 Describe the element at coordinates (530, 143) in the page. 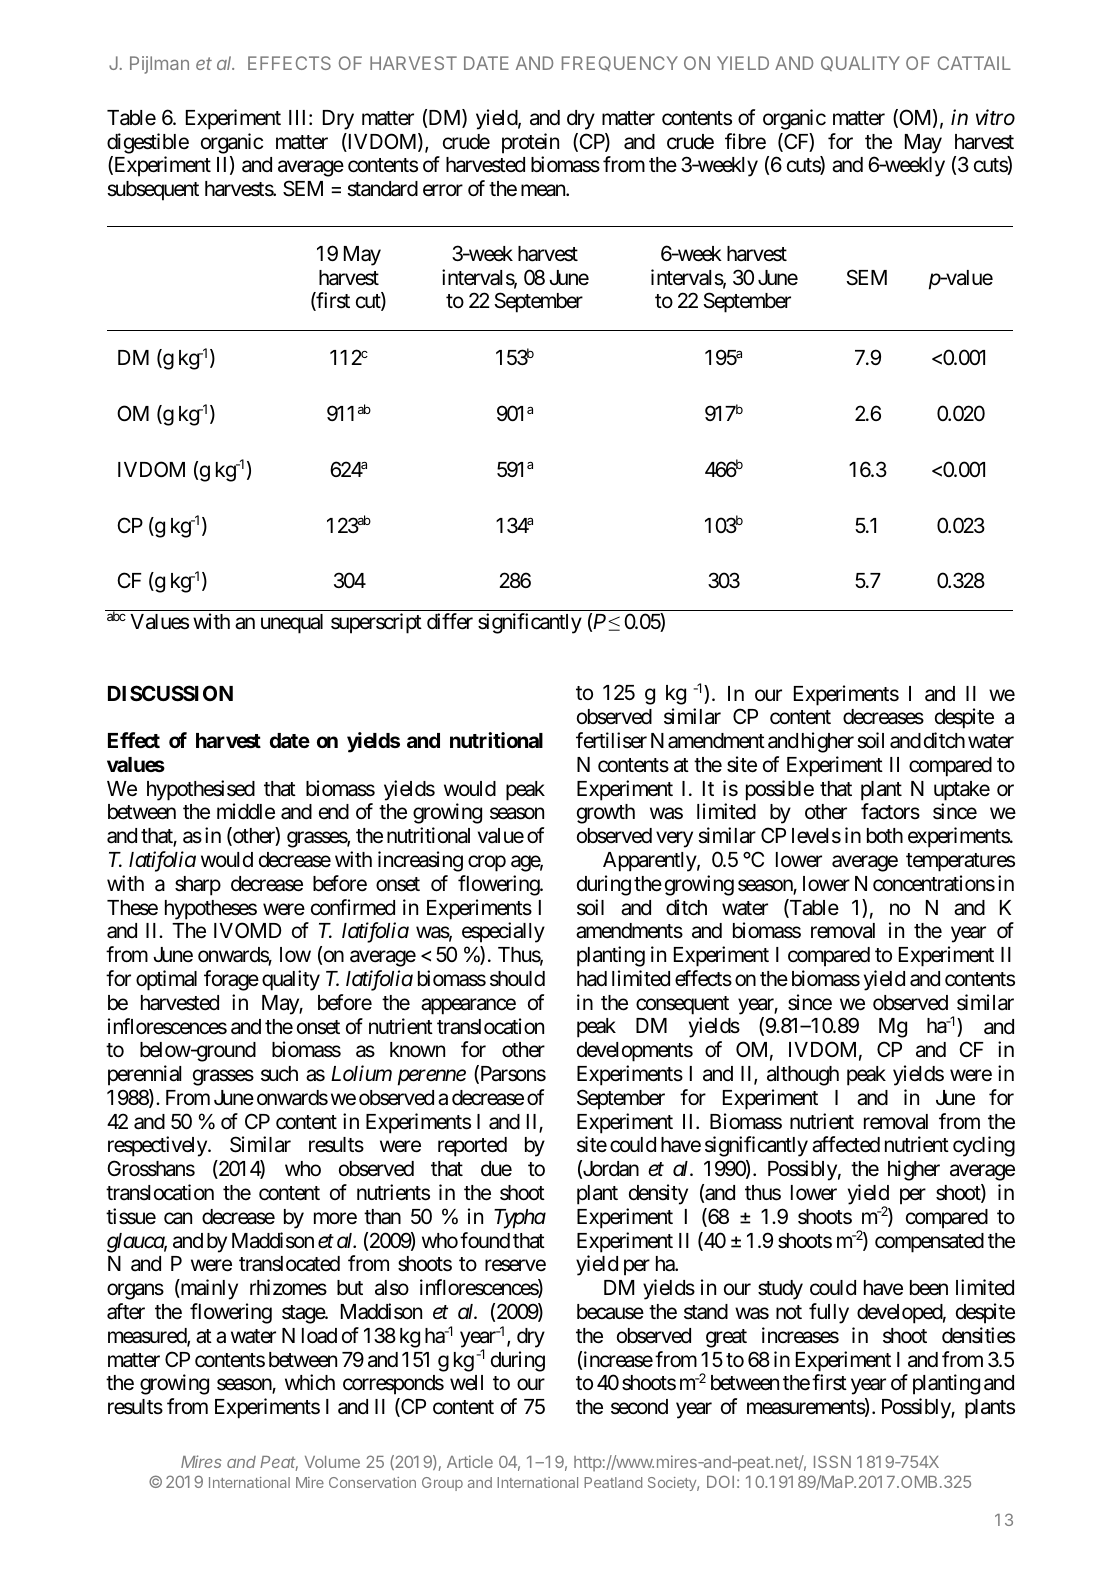

I see `protein` at that location.
